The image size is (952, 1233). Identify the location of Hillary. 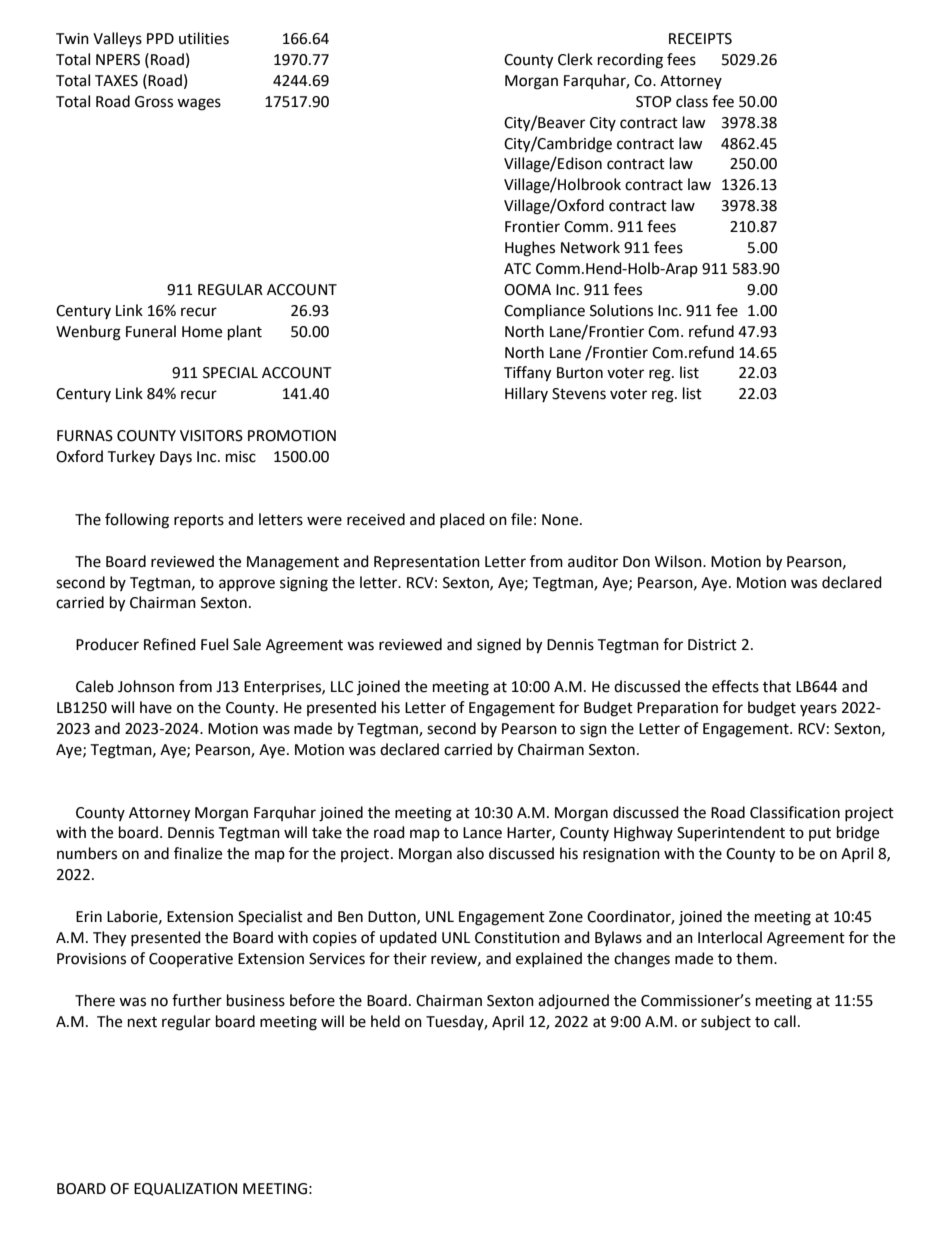
(526, 394).
